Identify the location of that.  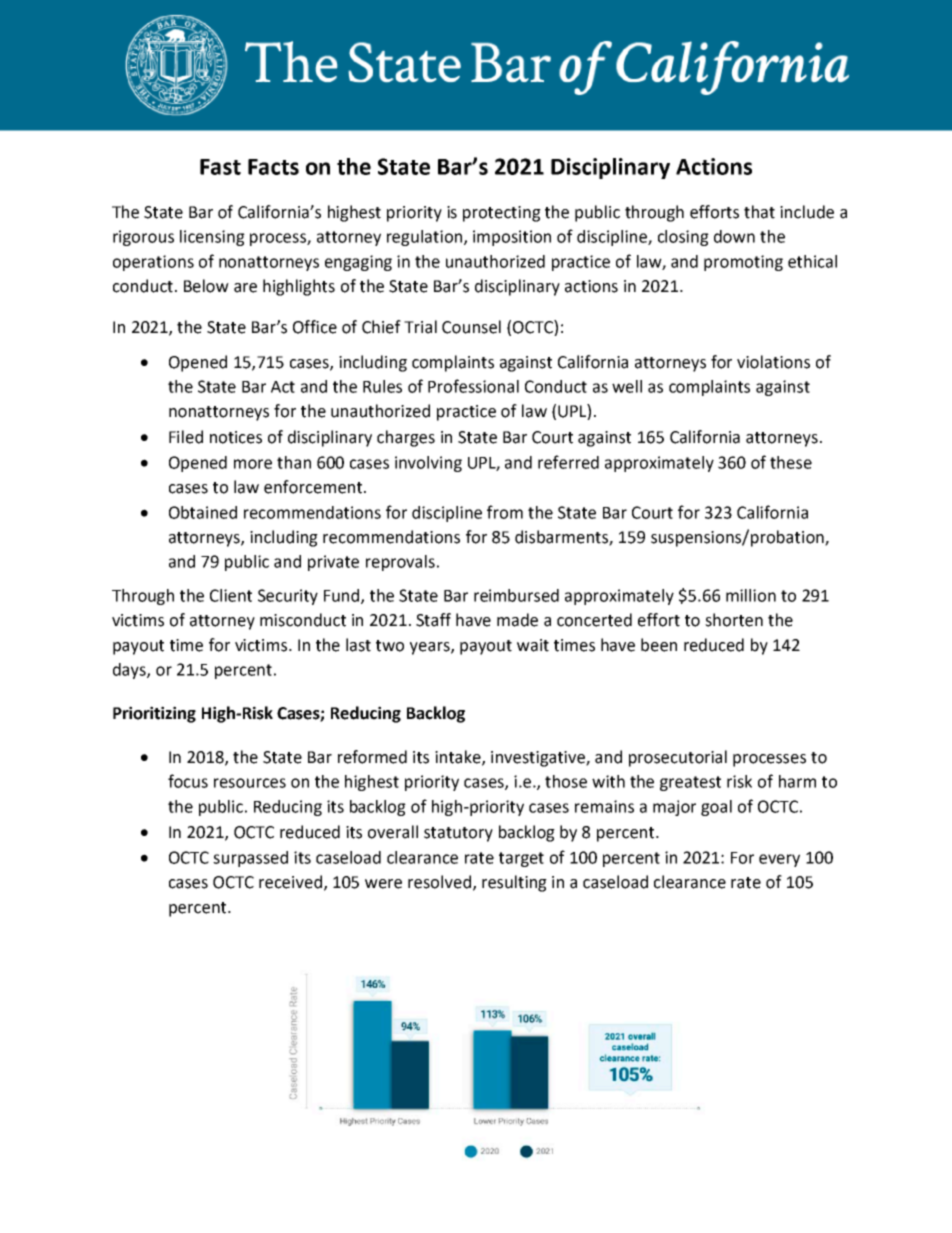
(759, 212).
